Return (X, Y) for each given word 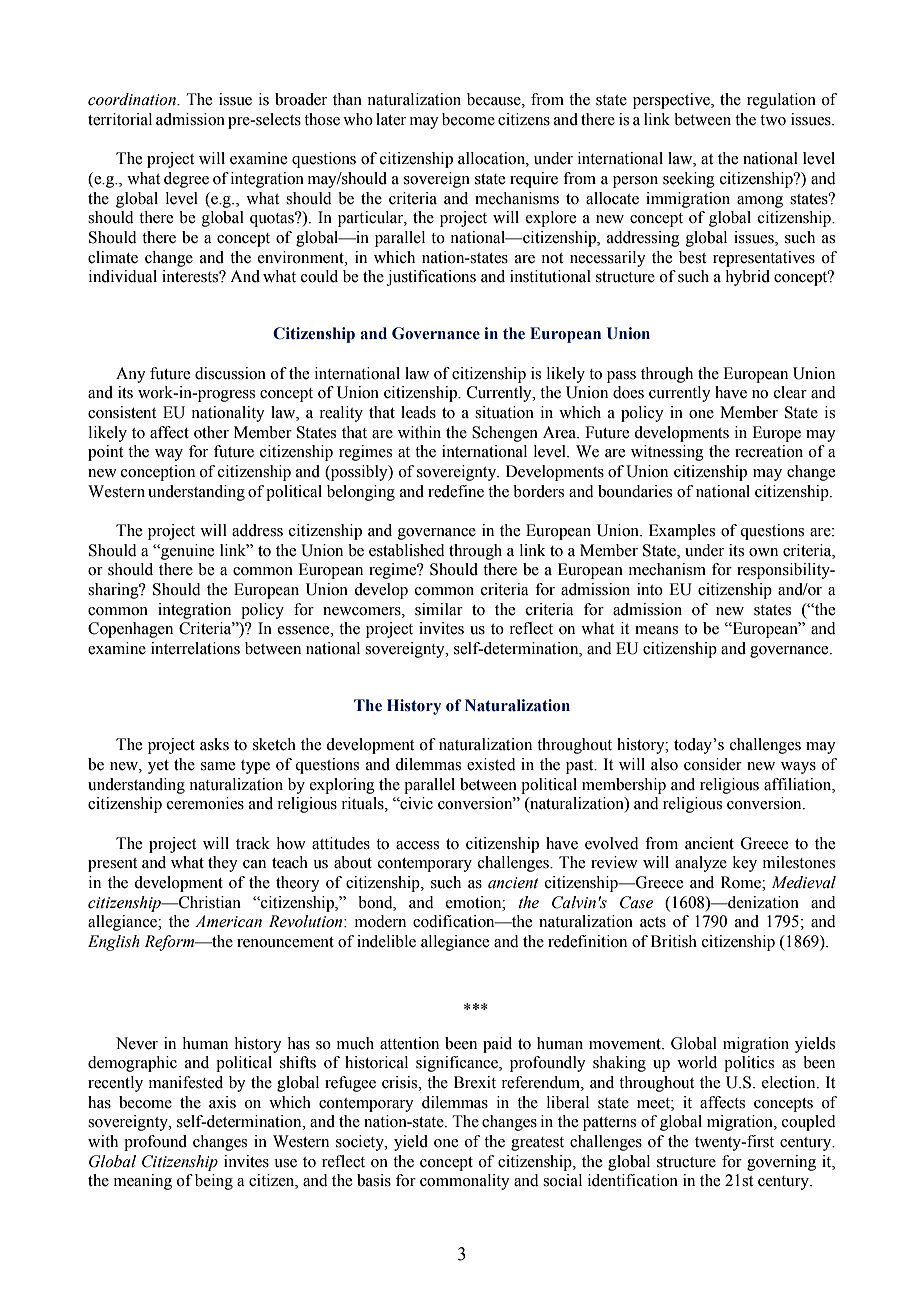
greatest (537, 1144)
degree (186, 180)
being (214, 1182)
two (773, 120)
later (391, 119)
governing (781, 1163)
